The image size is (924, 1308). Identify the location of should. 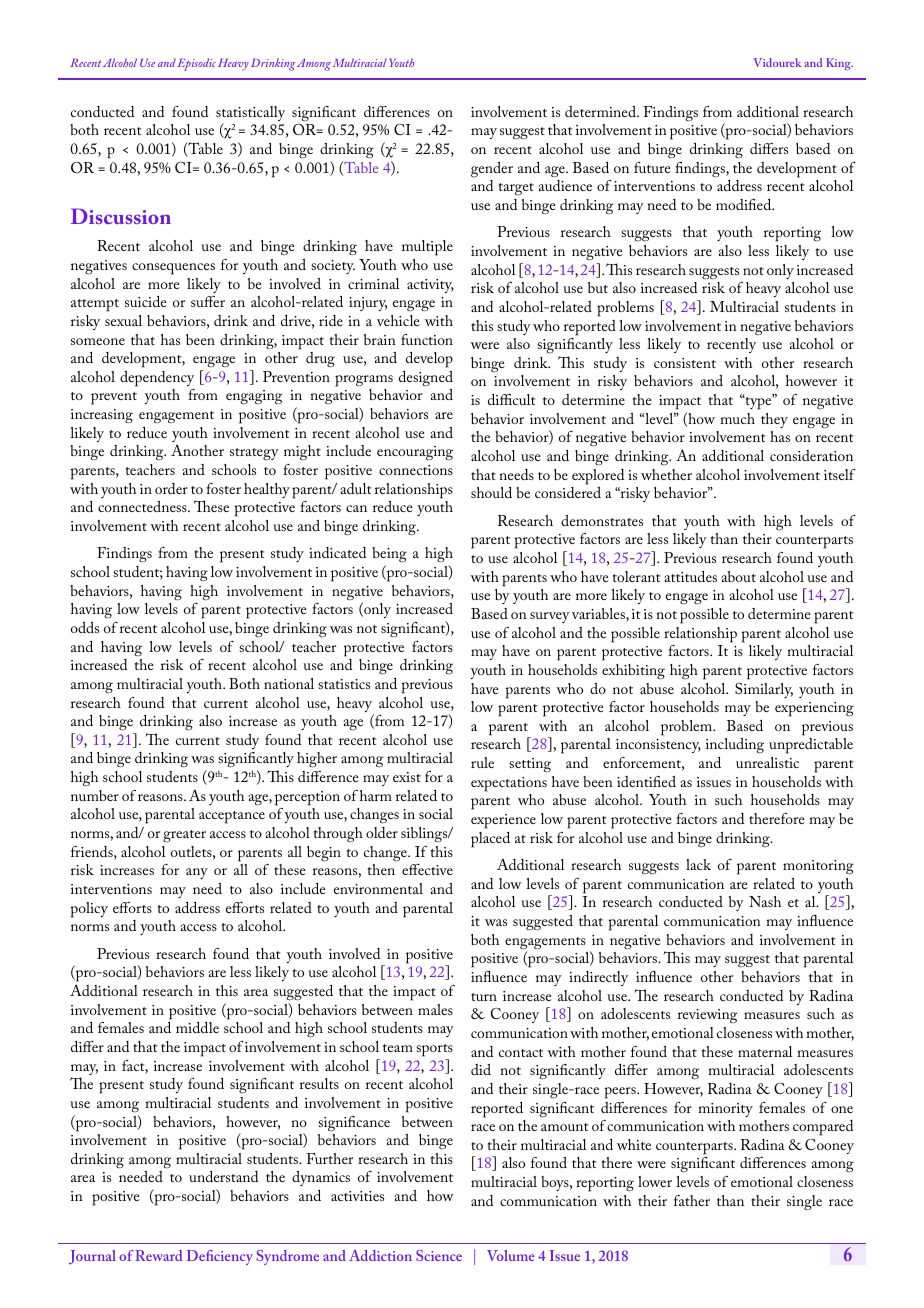
(491, 492).
